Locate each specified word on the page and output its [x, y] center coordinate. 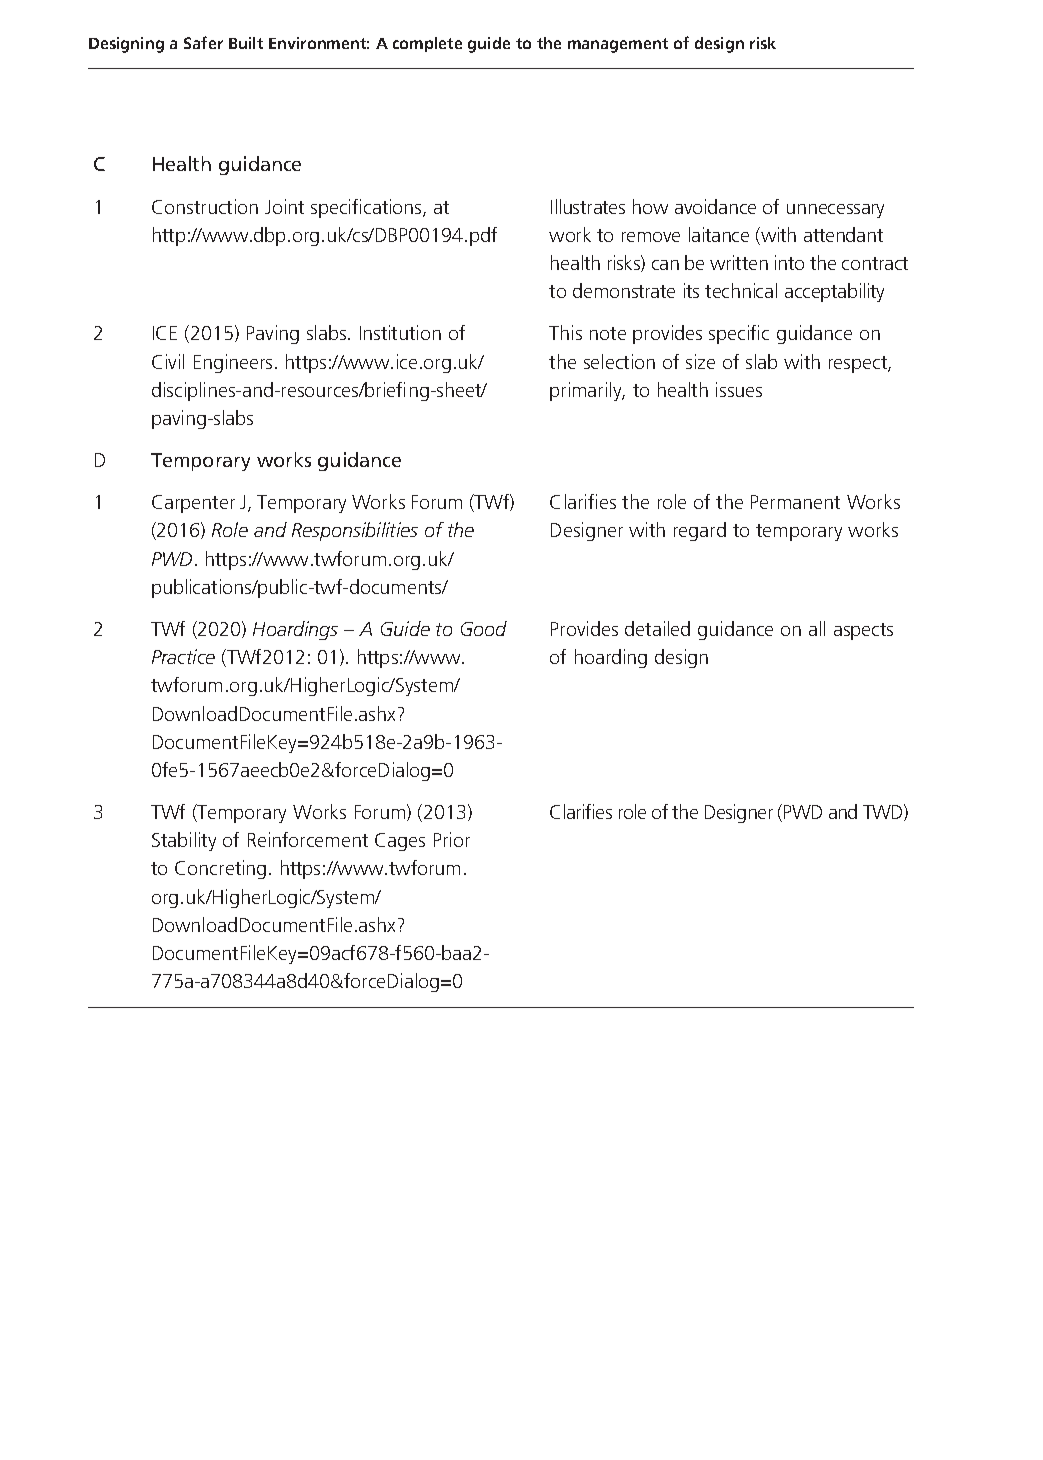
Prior [452, 839]
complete [427, 44]
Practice [183, 656]
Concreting [220, 869]
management [618, 45]
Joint [284, 206]
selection [619, 361]
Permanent [795, 502]
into [789, 262]
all [817, 628]
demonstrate [624, 290]
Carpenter [193, 504]
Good [484, 628]
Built [246, 43]
